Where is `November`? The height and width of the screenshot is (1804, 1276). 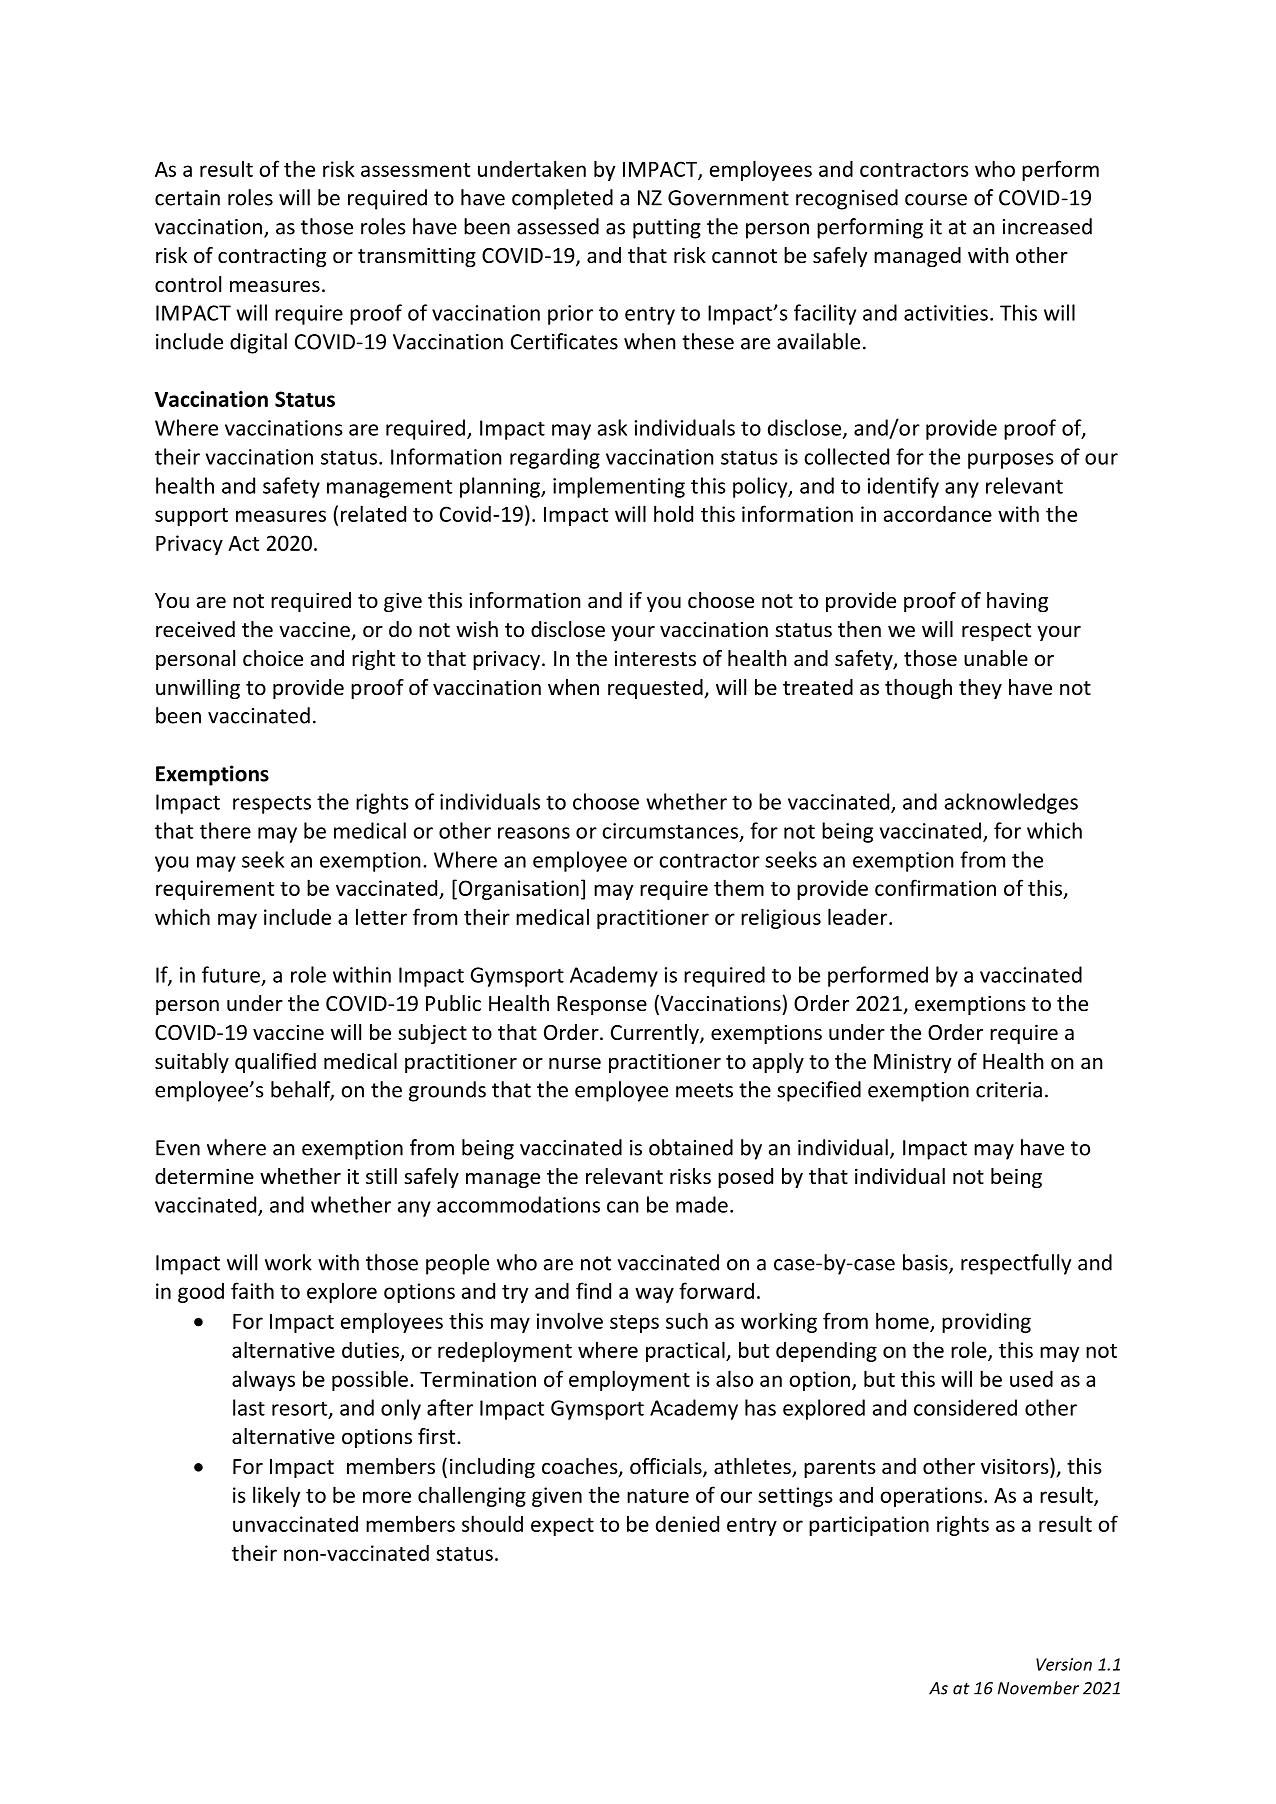
November is located at coordinates (1038, 1688).
